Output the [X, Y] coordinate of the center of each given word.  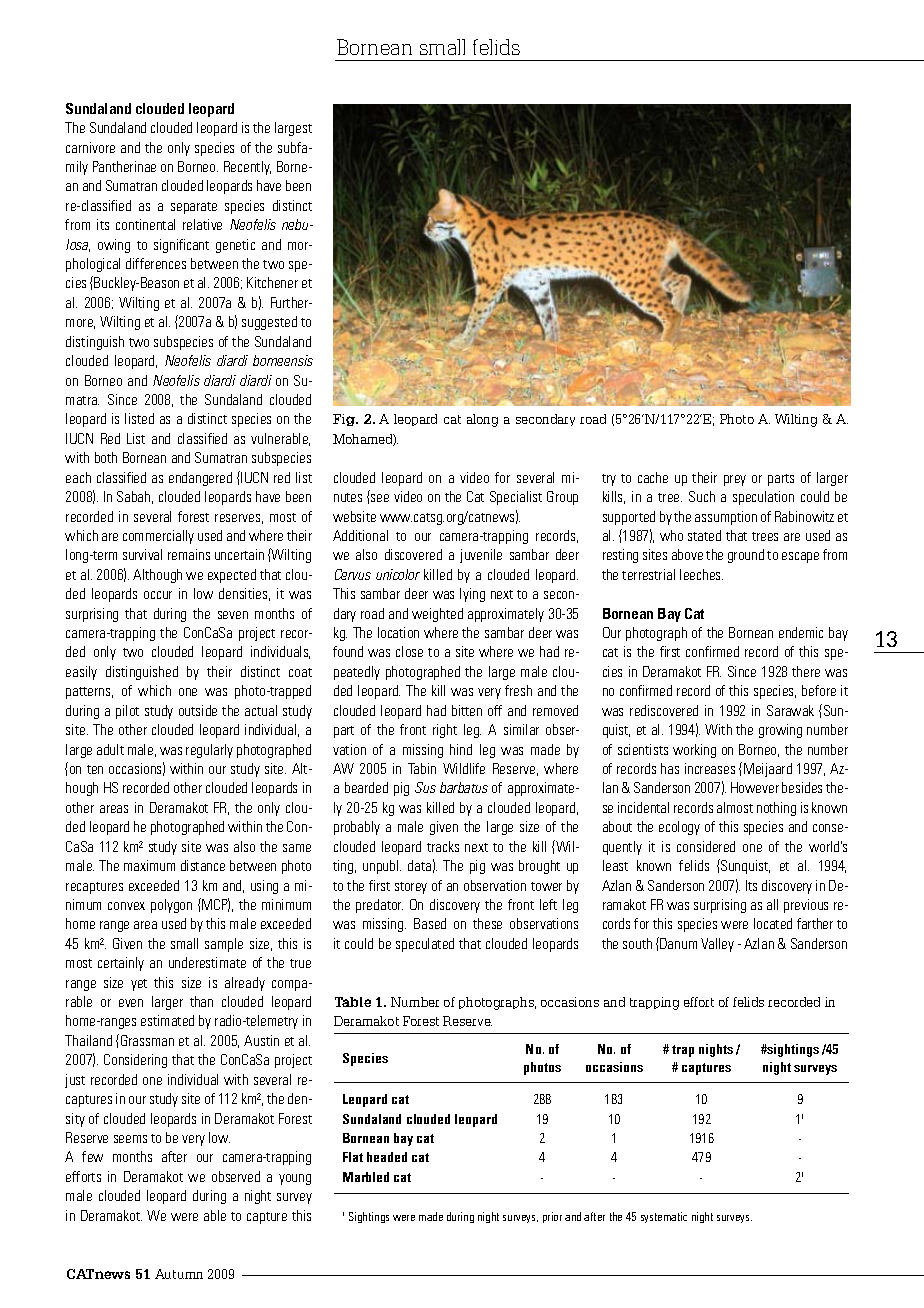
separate [194, 208]
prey [735, 480]
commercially [158, 537]
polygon [171, 906]
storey [411, 888]
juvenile [481, 556]
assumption [726, 518]
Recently [247, 168]
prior [552, 1217]
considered [706, 846]
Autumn [179, 1274]
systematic [664, 1217]
